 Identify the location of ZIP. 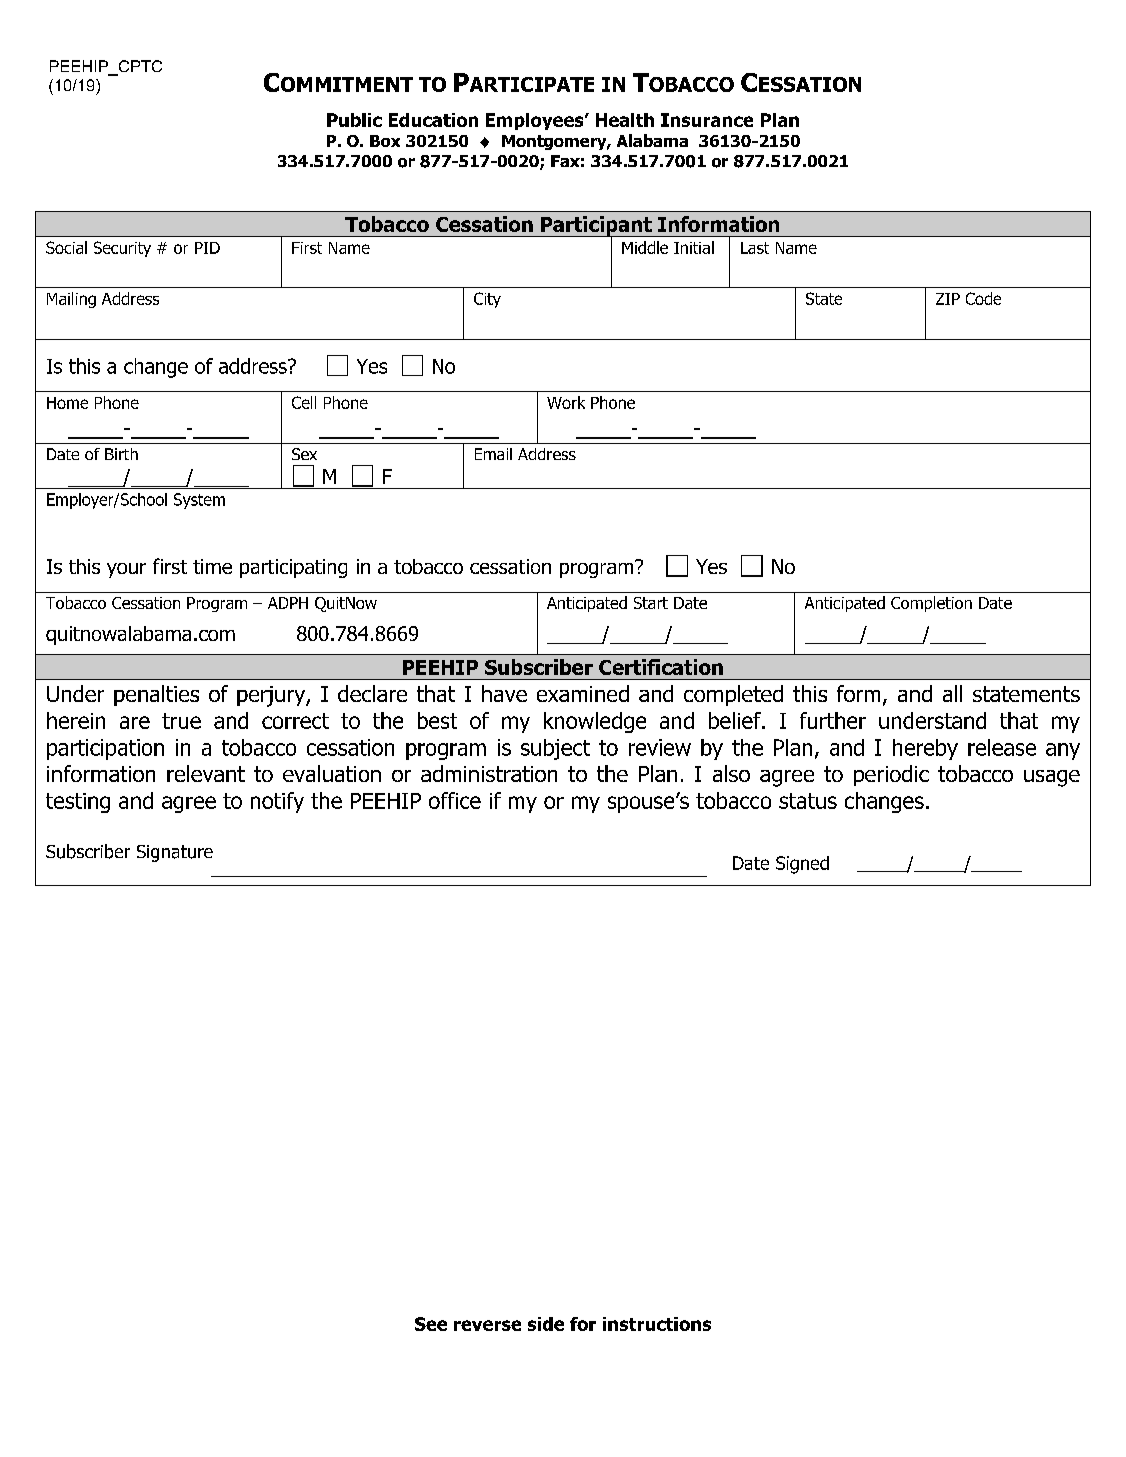
(948, 299).
